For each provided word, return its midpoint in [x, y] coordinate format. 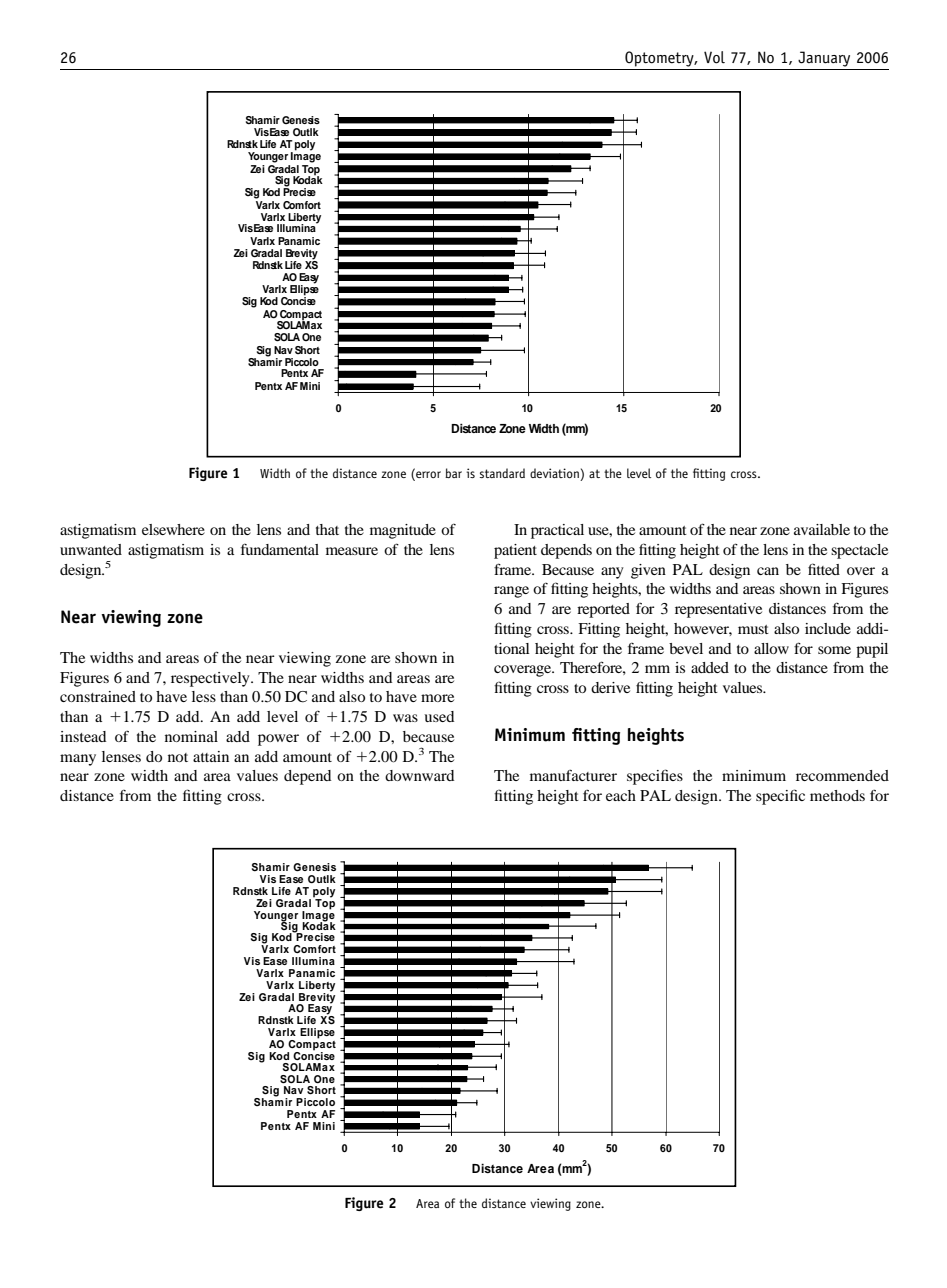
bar [453, 473]
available [822, 529]
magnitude [403, 531]
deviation [555, 474]
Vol [714, 57]
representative [718, 610]
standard [502, 473]
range [511, 592]
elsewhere [173, 529]
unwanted [91, 549]
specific [780, 797]
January [824, 59]
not [178, 757]
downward [419, 775]
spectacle [859, 551]
